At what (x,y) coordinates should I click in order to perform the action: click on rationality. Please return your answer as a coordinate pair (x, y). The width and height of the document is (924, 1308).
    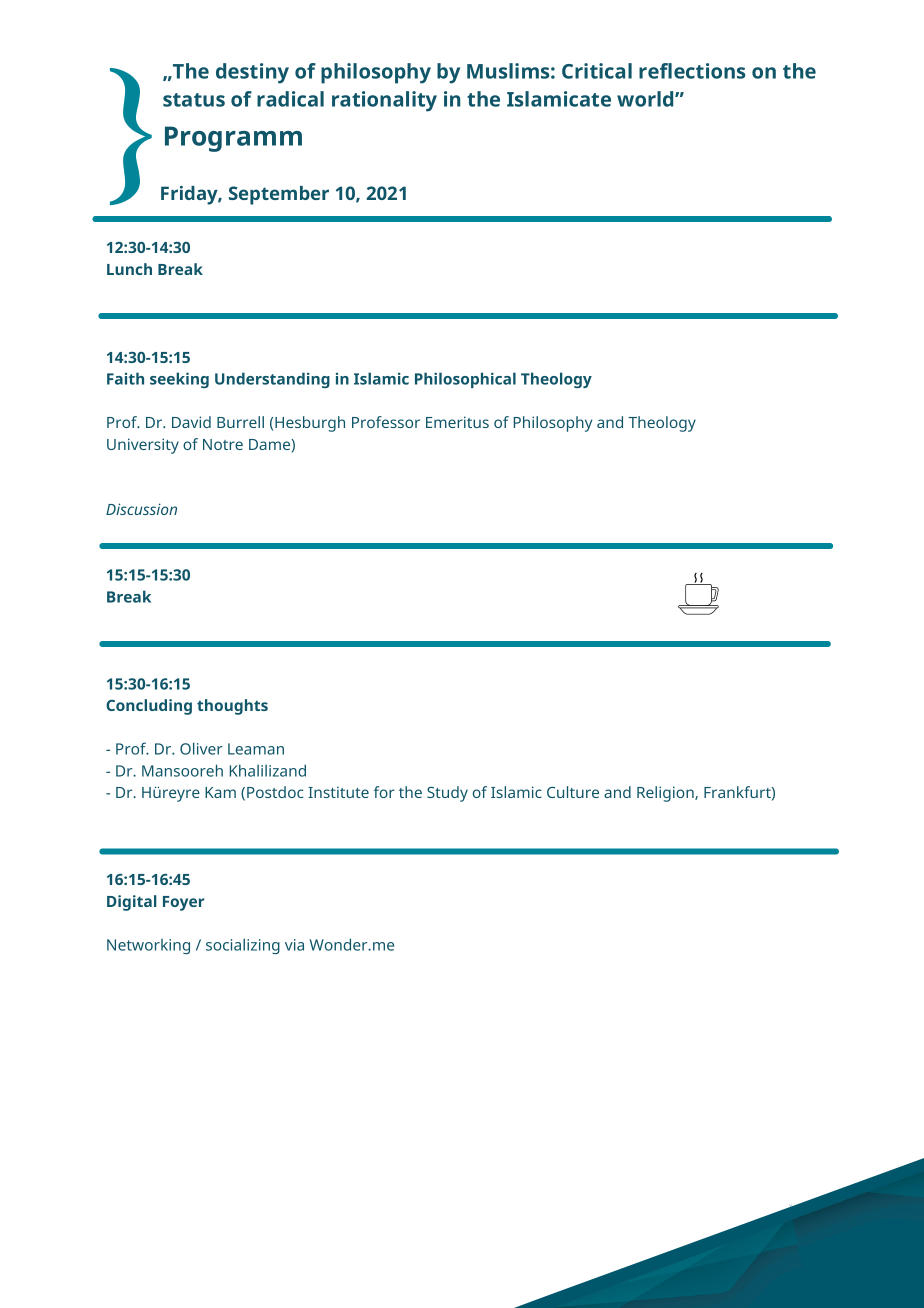
    Looking at the image, I should click on (384, 101).
